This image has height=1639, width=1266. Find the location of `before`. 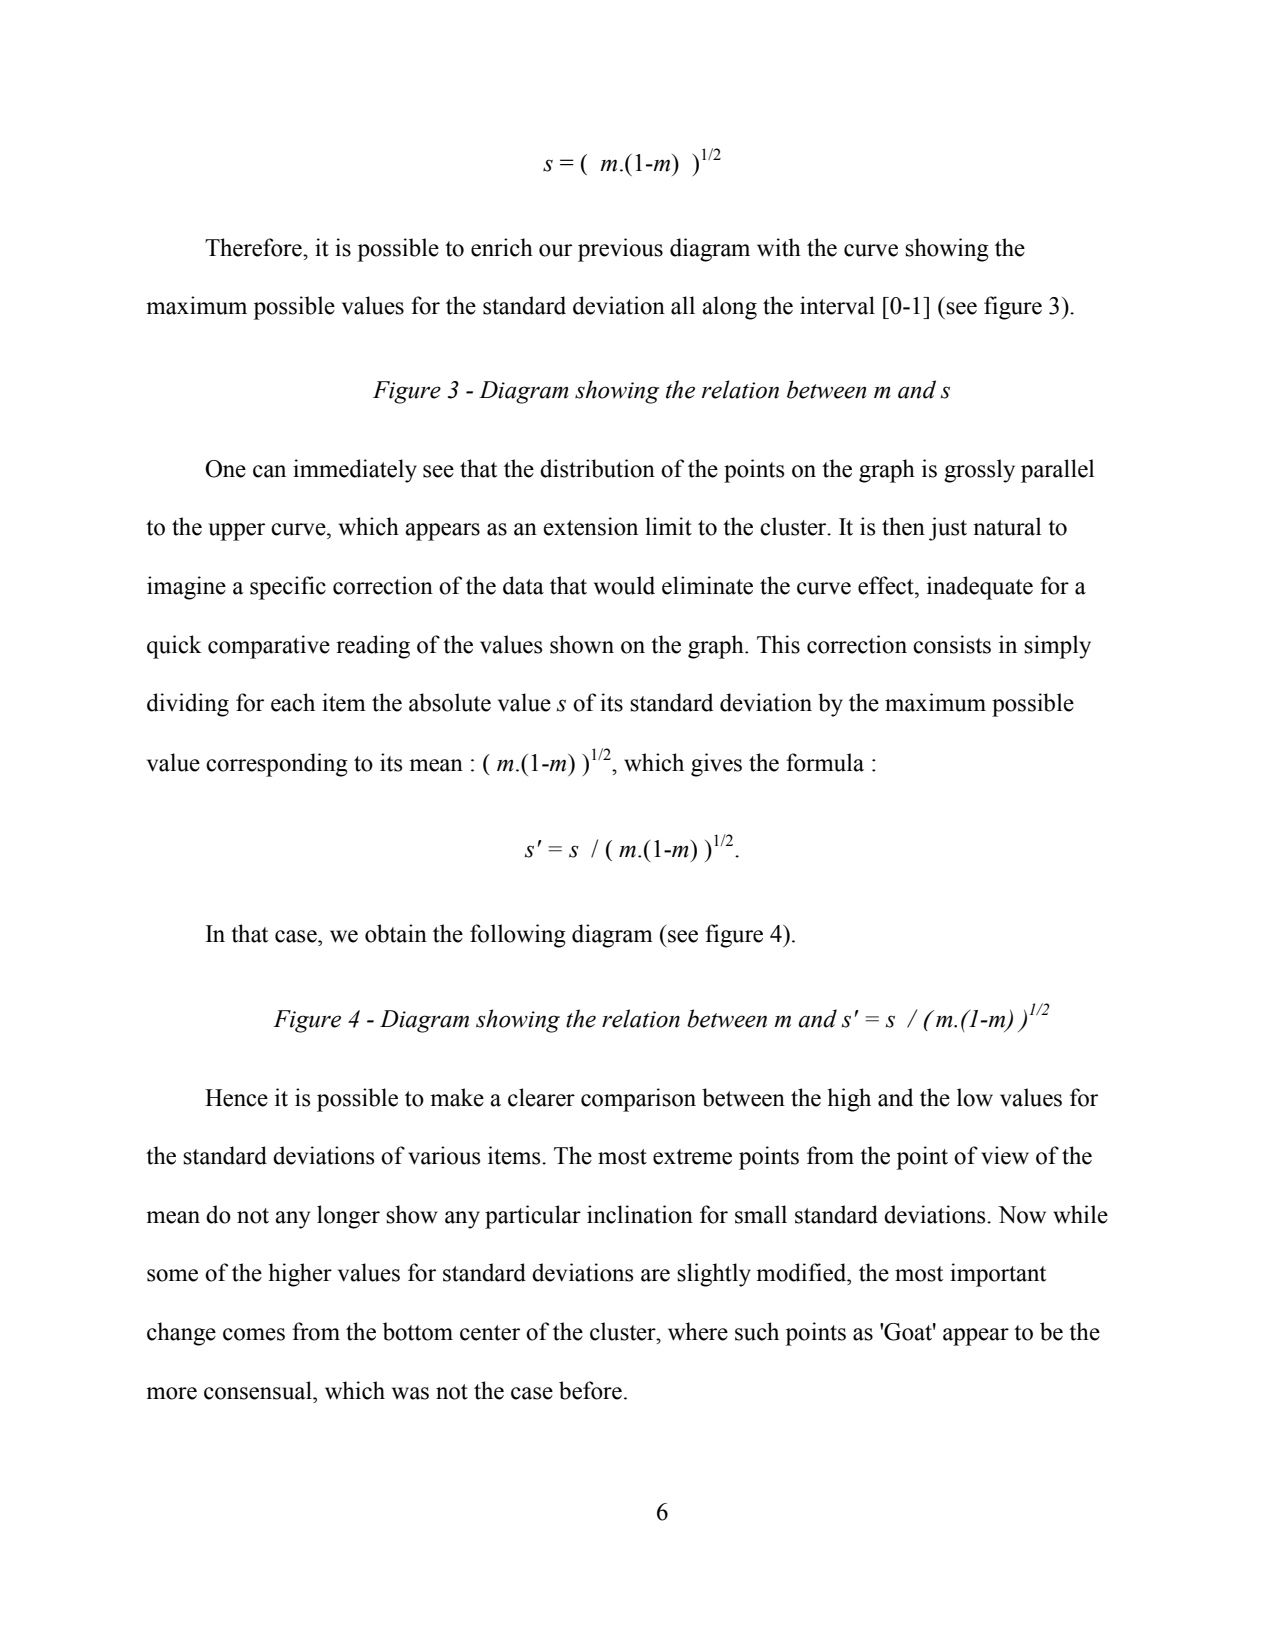

before is located at coordinates (590, 1390).
